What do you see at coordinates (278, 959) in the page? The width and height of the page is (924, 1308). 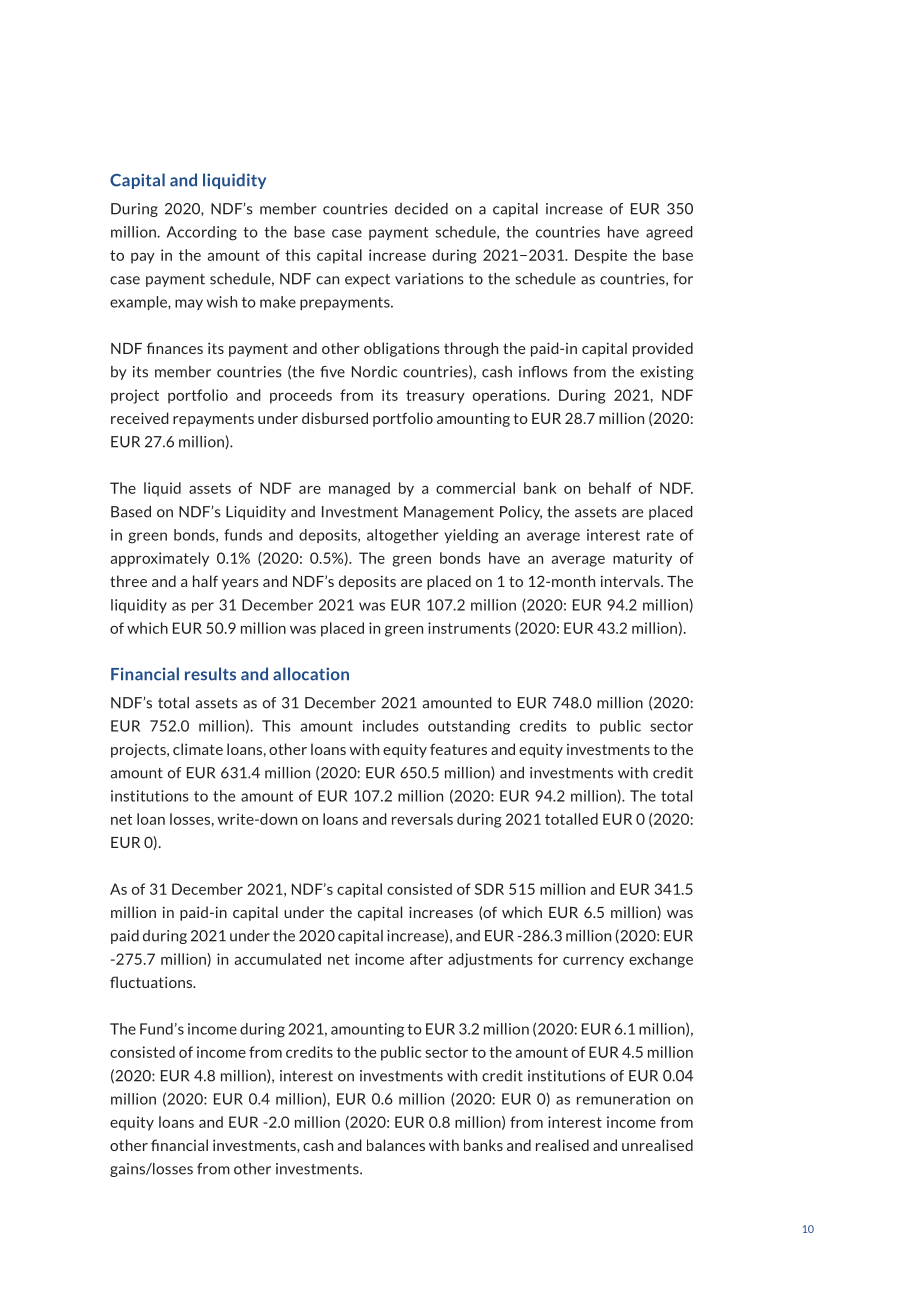 I see `accumulated` at bounding box center [278, 959].
